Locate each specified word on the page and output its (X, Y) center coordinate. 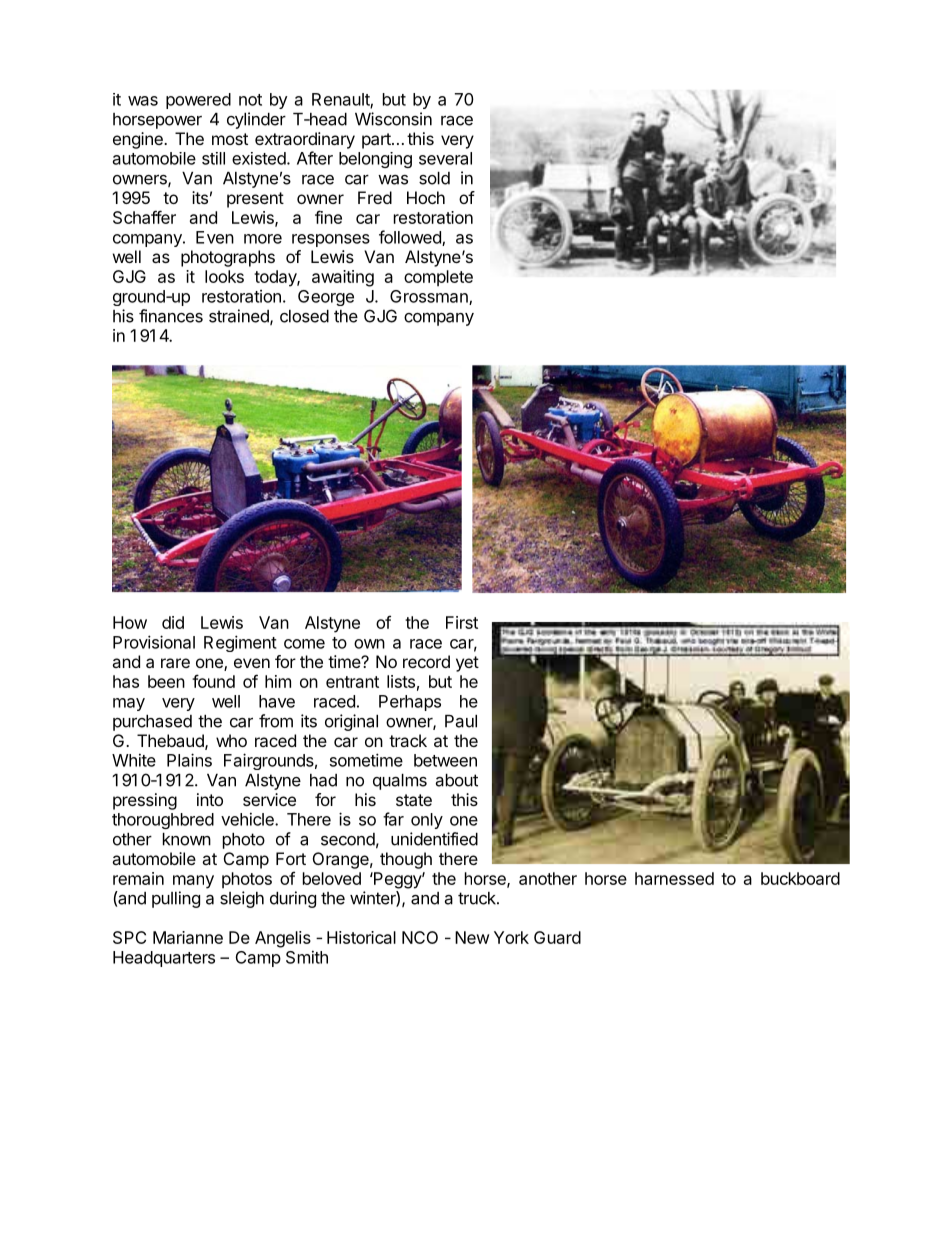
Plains (189, 760)
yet (467, 664)
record (426, 661)
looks (224, 276)
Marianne (188, 937)
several (445, 158)
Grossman (430, 297)
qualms (400, 782)
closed (304, 316)
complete (438, 278)
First (462, 622)
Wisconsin (393, 119)
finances (171, 316)
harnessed (674, 878)
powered (198, 101)
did (173, 622)
